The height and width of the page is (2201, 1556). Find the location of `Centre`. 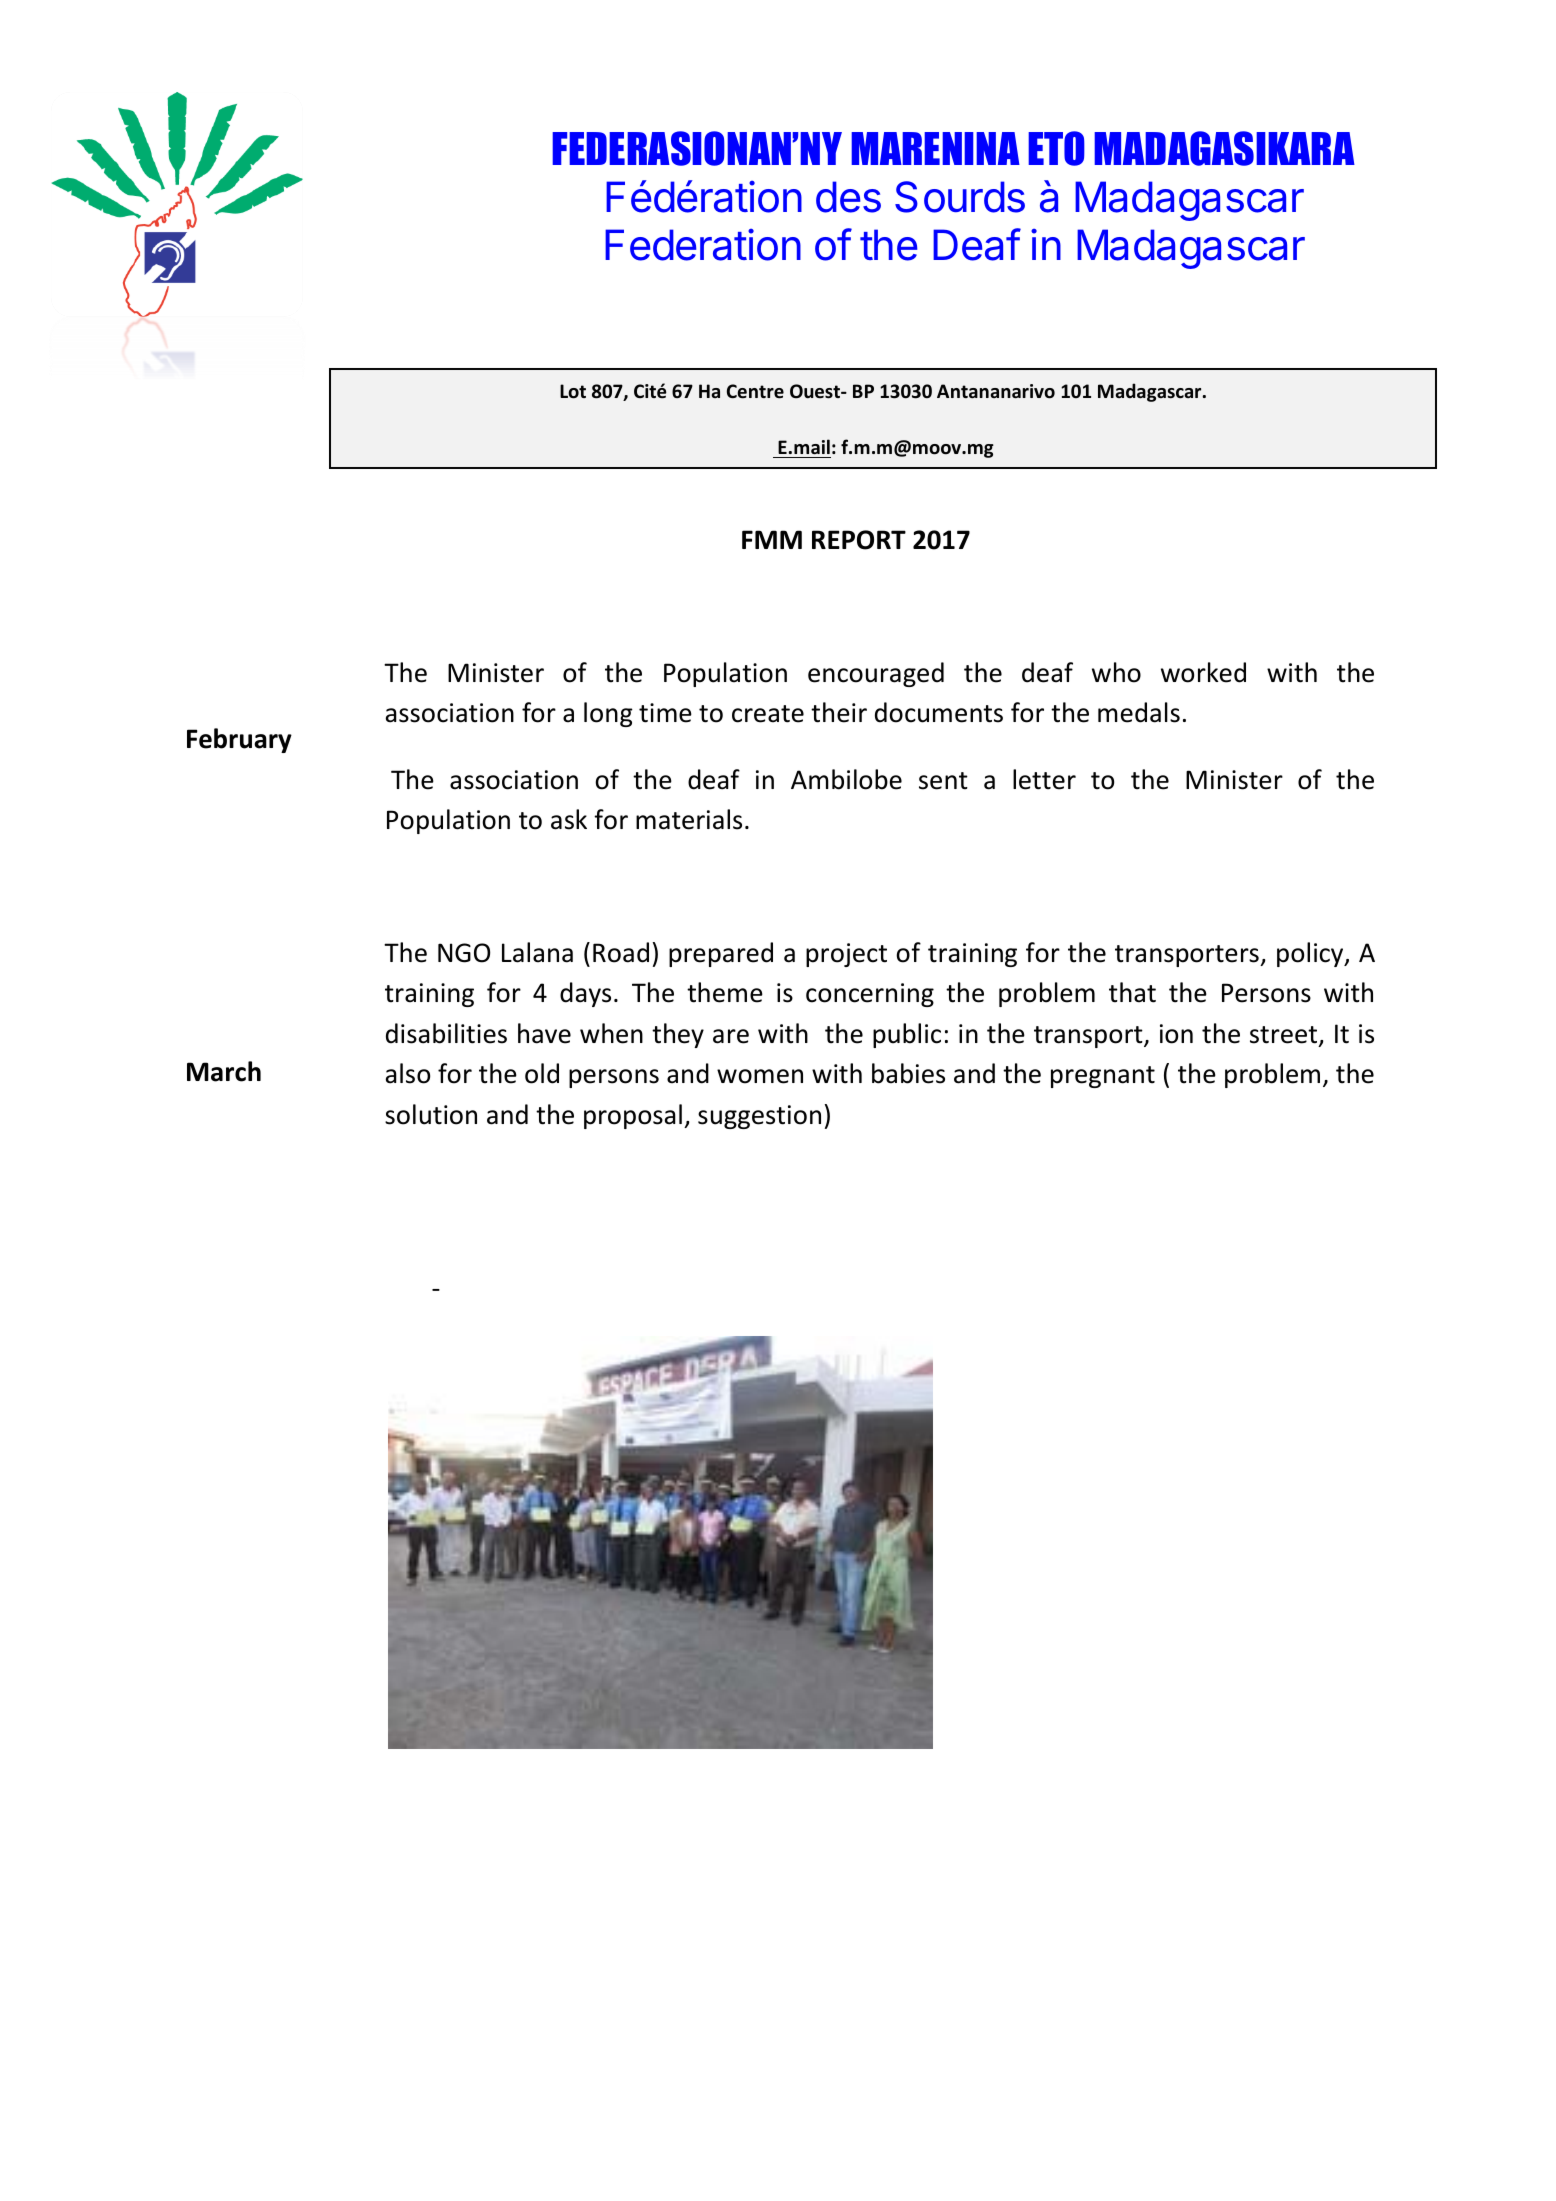

Centre is located at coordinates (755, 391).
